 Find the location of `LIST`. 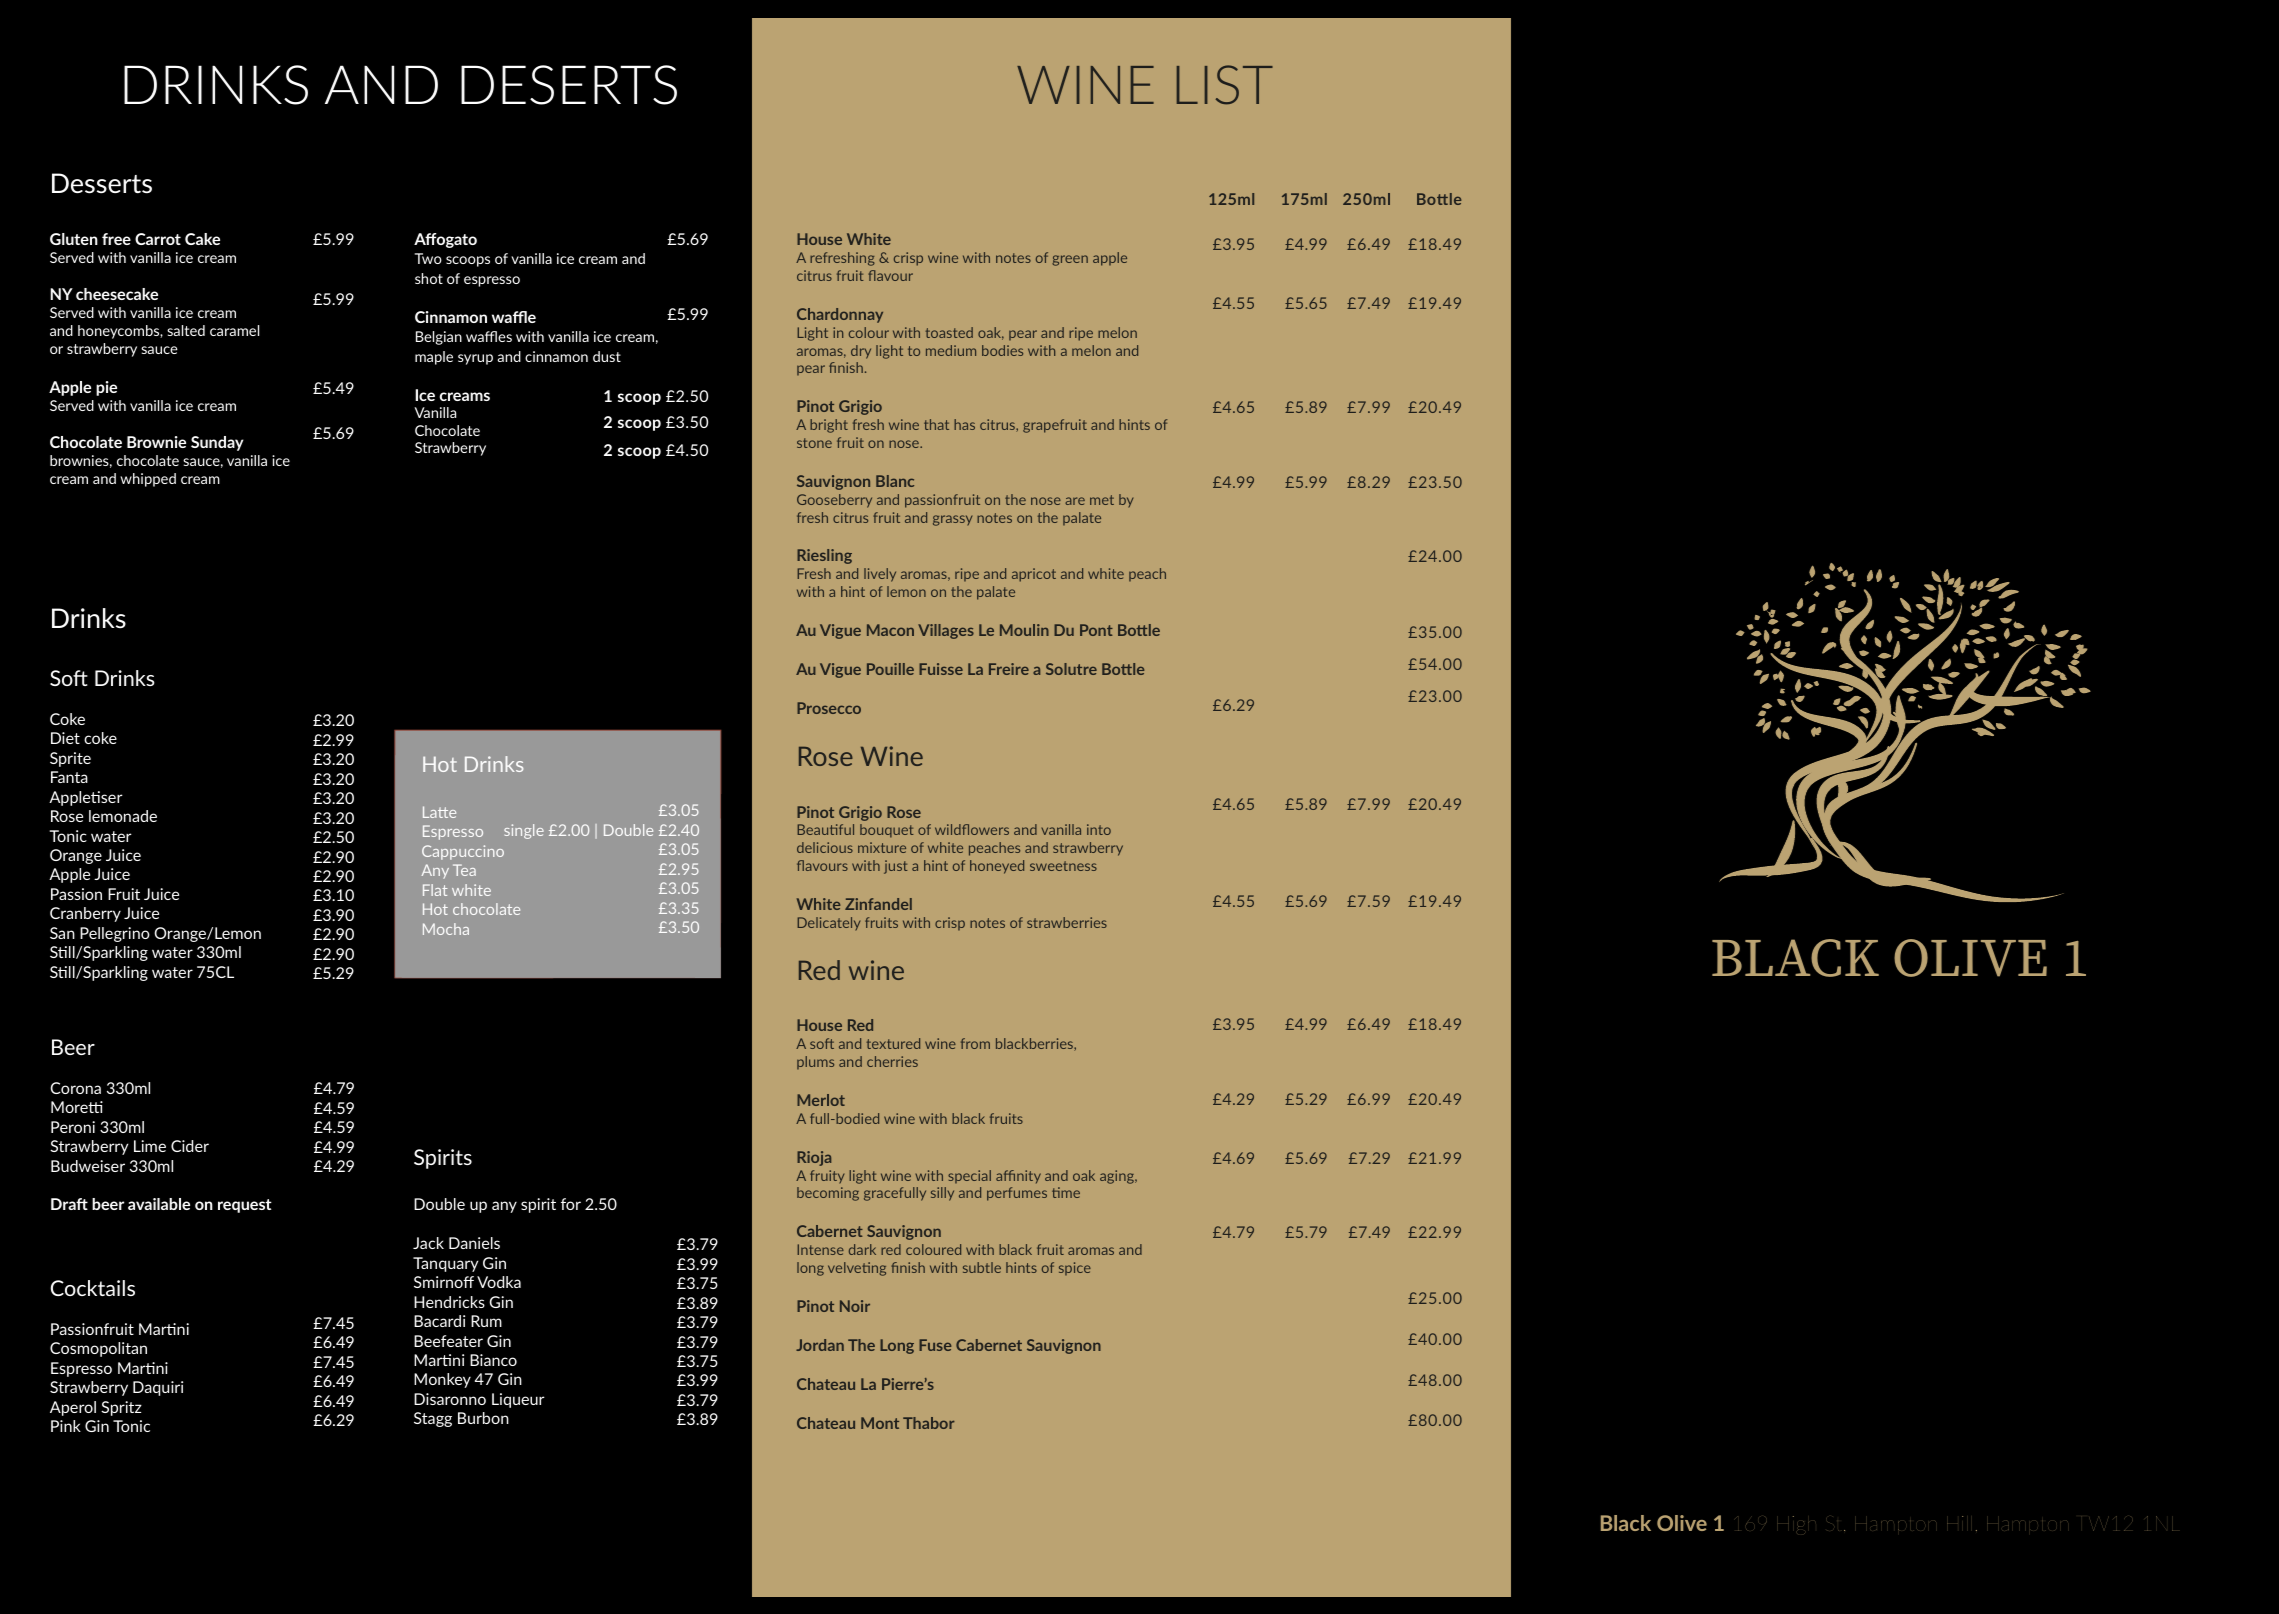

LIST is located at coordinates (1225, 85).
